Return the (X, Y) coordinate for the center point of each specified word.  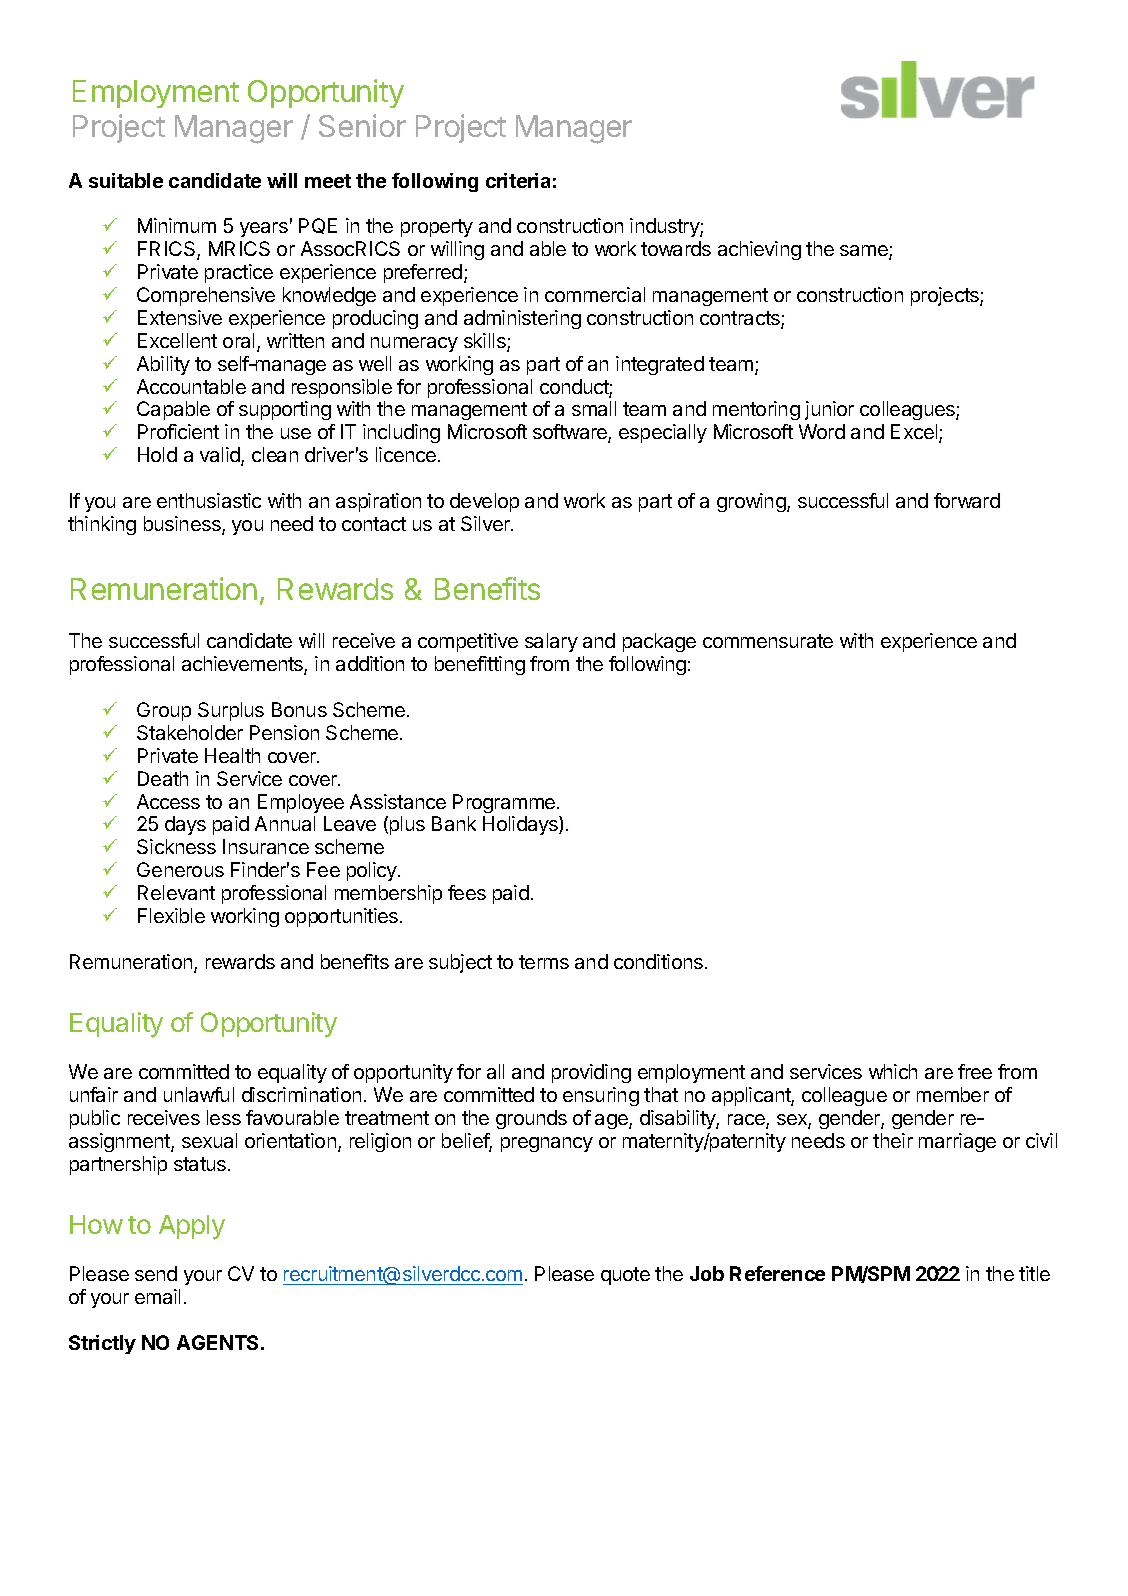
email (157, 1296)
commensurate (768, 641)
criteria (518, 180)
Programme (504, 803)
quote (625, 1276)
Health (232, 755)
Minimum (177, 225)
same (865, 252)
